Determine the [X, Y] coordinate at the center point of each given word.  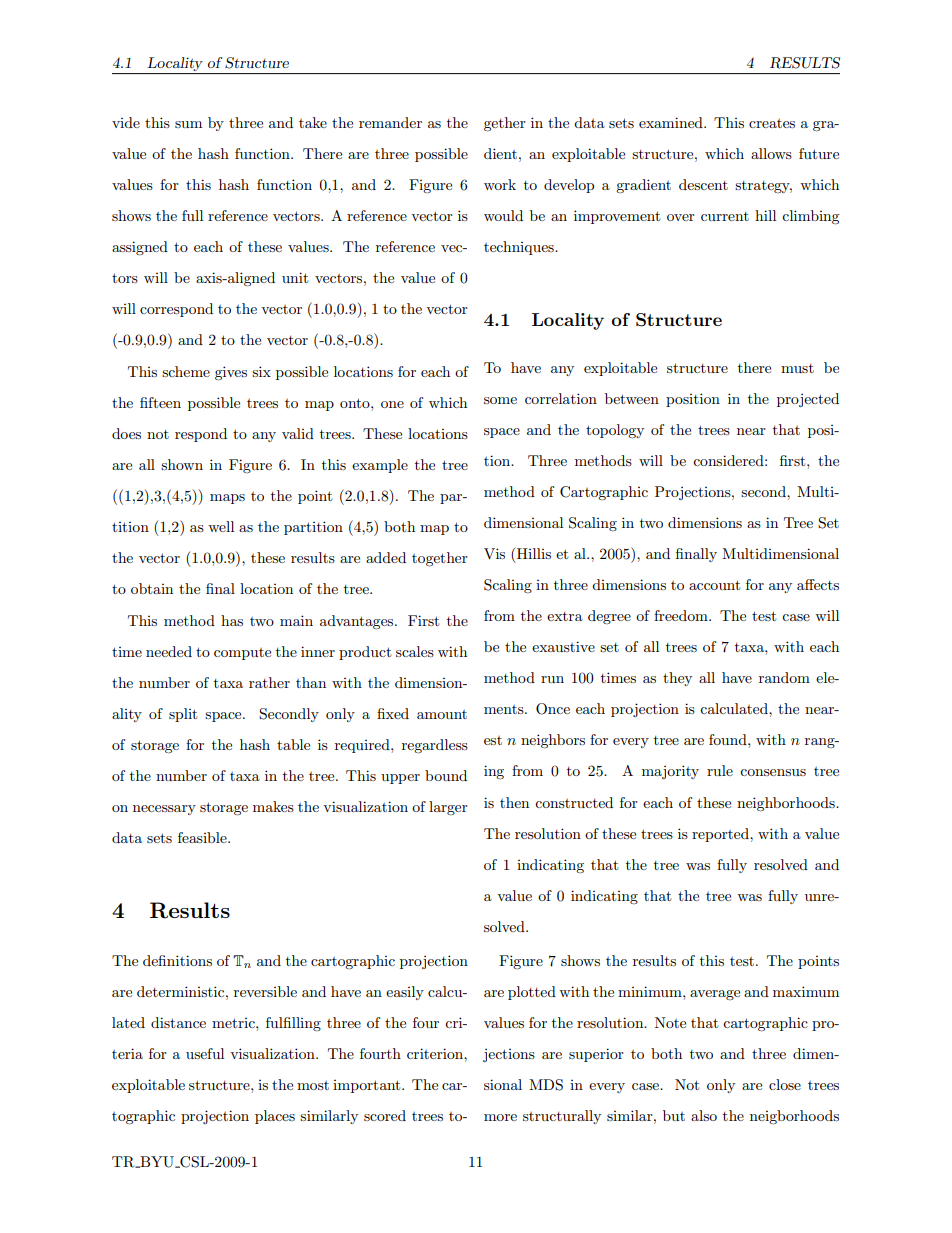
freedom [682, 615]
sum [188, 124]
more [500, 1117]
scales [415, 651]
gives [231, 373]
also [704, 1115]
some [500, 400]
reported [721, 835]
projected [808, 400]
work [500, 184]
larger [448, 808]
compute [242, 654]
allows [771, 153]
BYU [157, 1162]
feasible [203, 837]
